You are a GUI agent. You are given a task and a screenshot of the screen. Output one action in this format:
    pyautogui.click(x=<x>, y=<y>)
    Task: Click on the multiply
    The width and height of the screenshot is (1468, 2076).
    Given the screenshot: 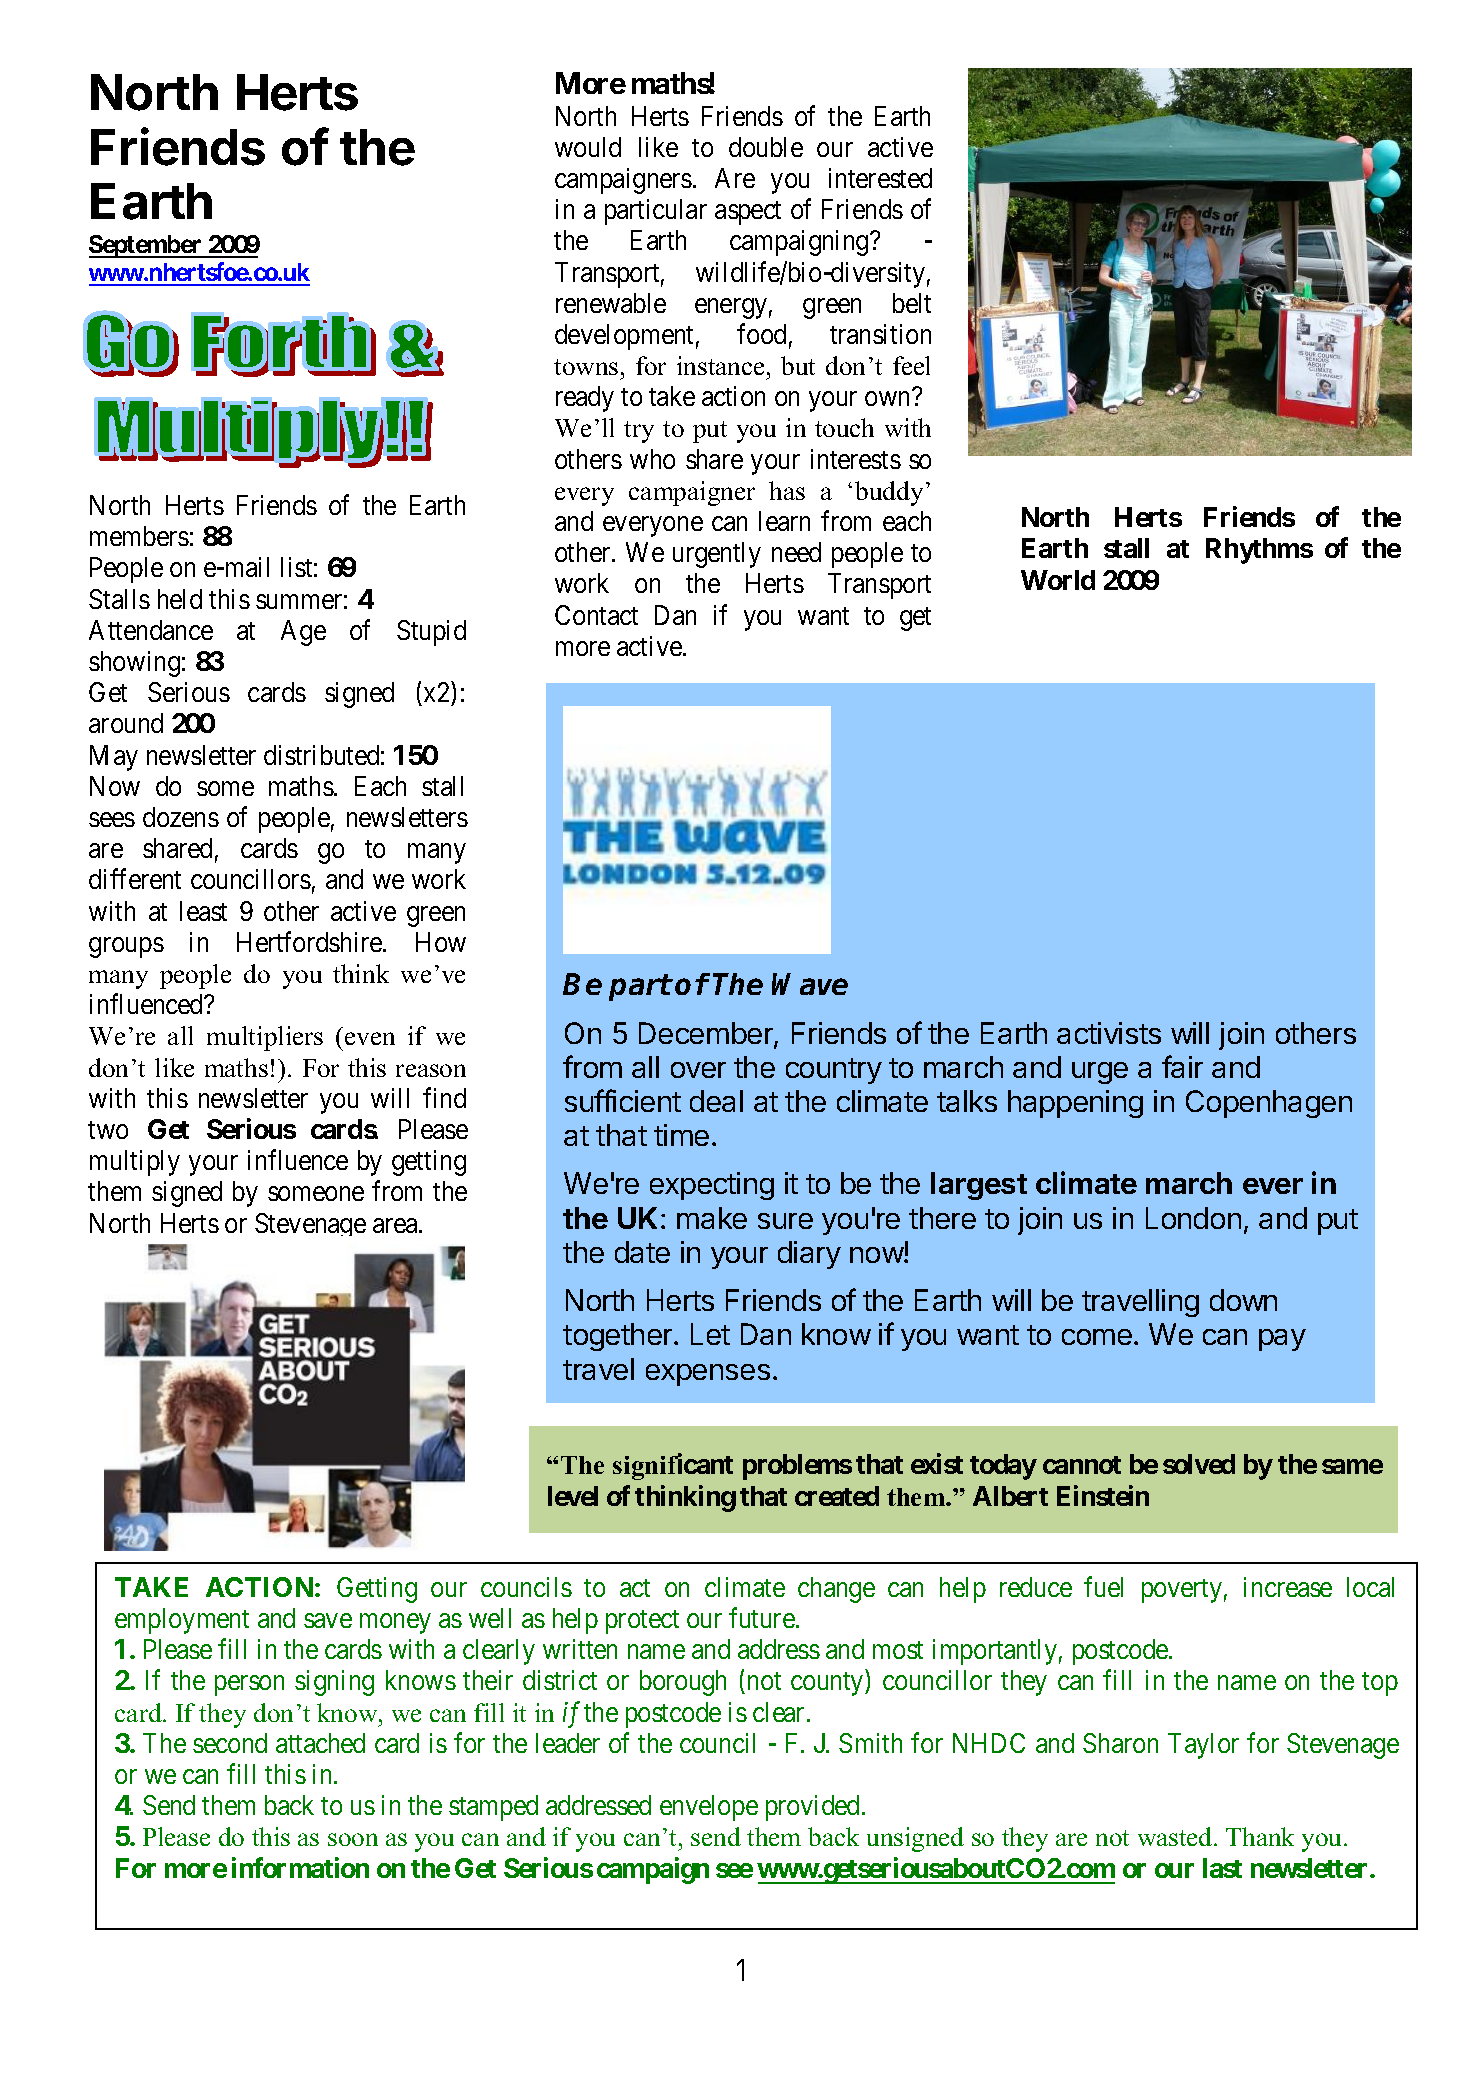 What is the action you would take?
    pyautogui.click(x=135, y=1163)
